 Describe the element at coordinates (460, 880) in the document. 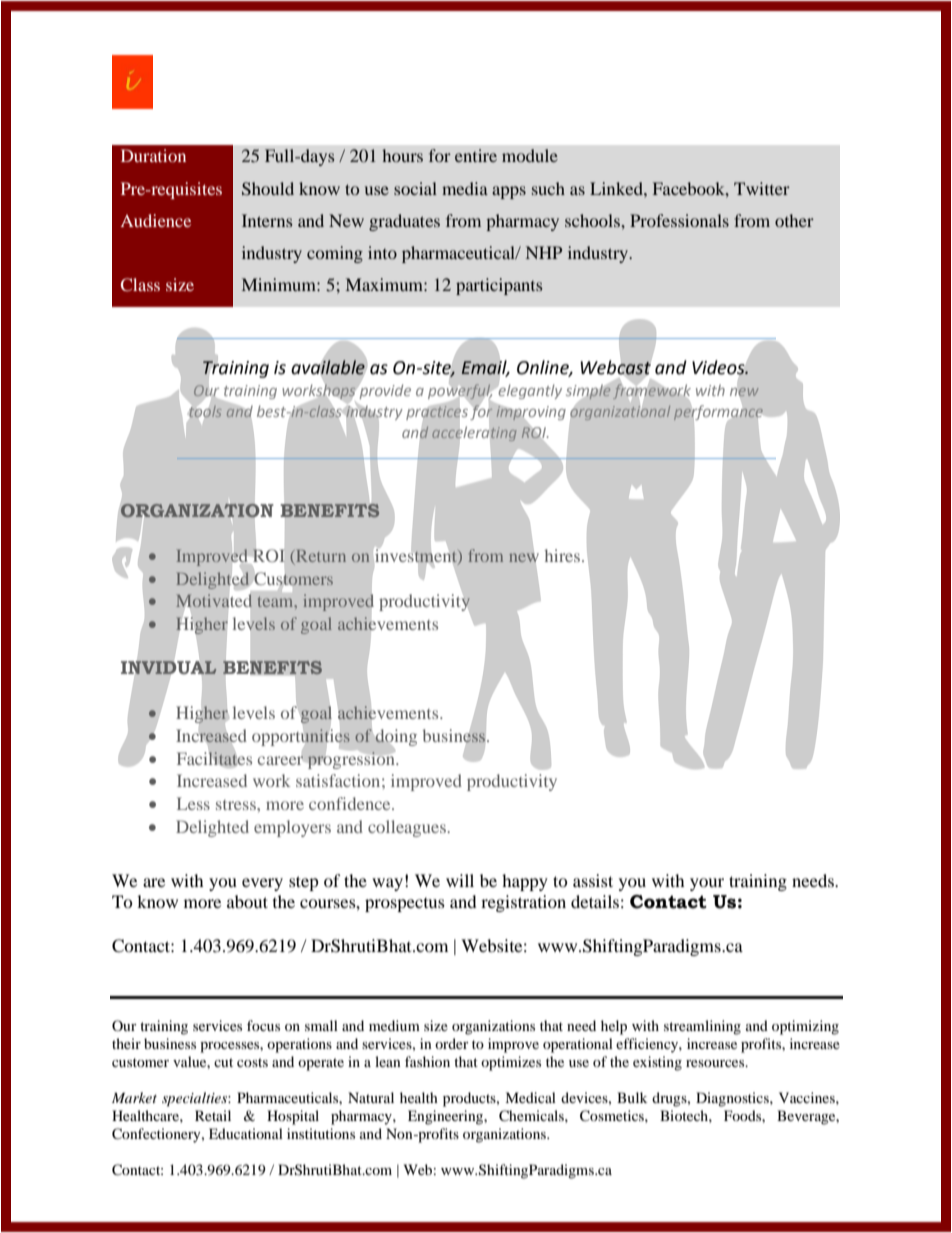

I see `will` at that location.
